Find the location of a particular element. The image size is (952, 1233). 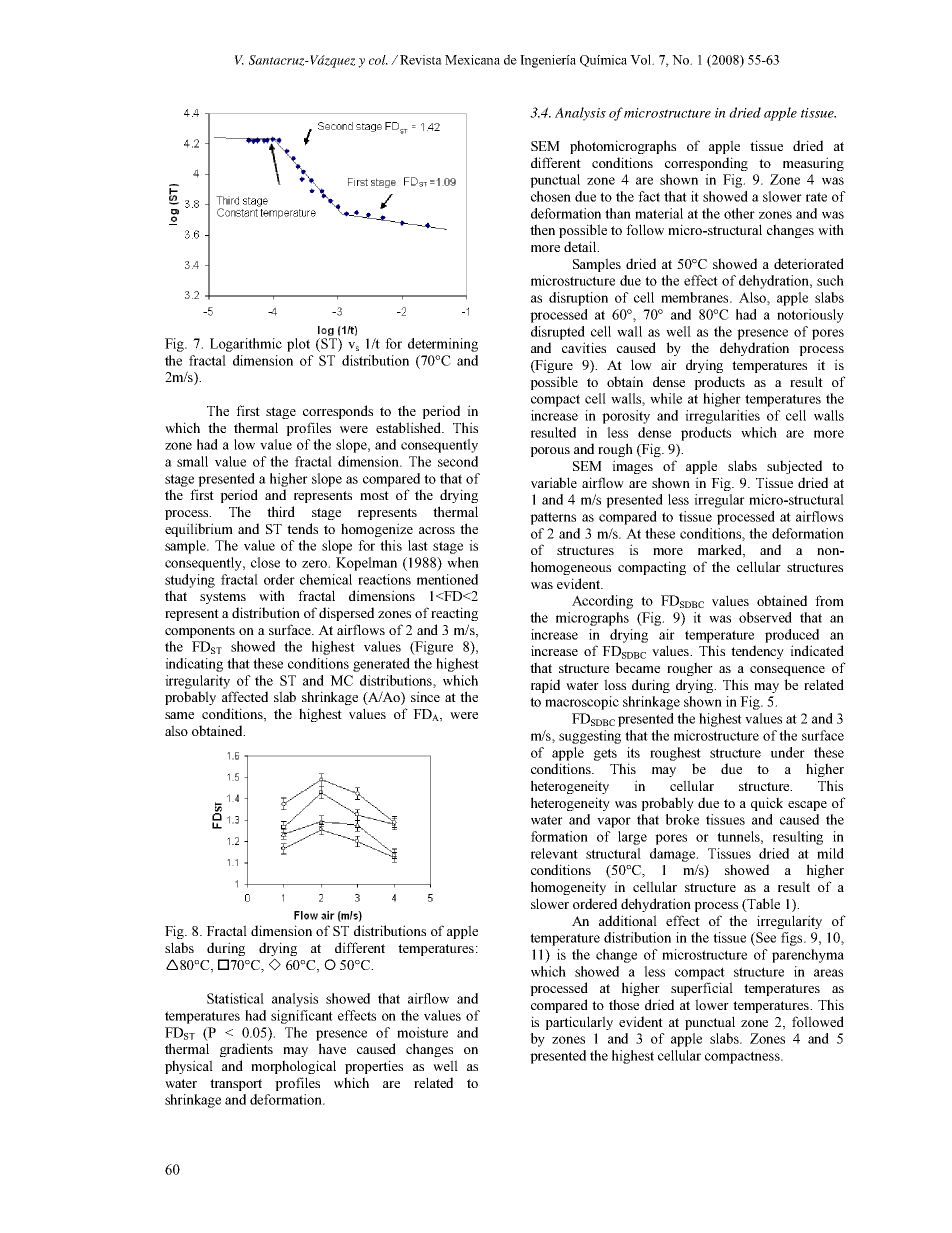

close is located at coordinates (265, 562).
